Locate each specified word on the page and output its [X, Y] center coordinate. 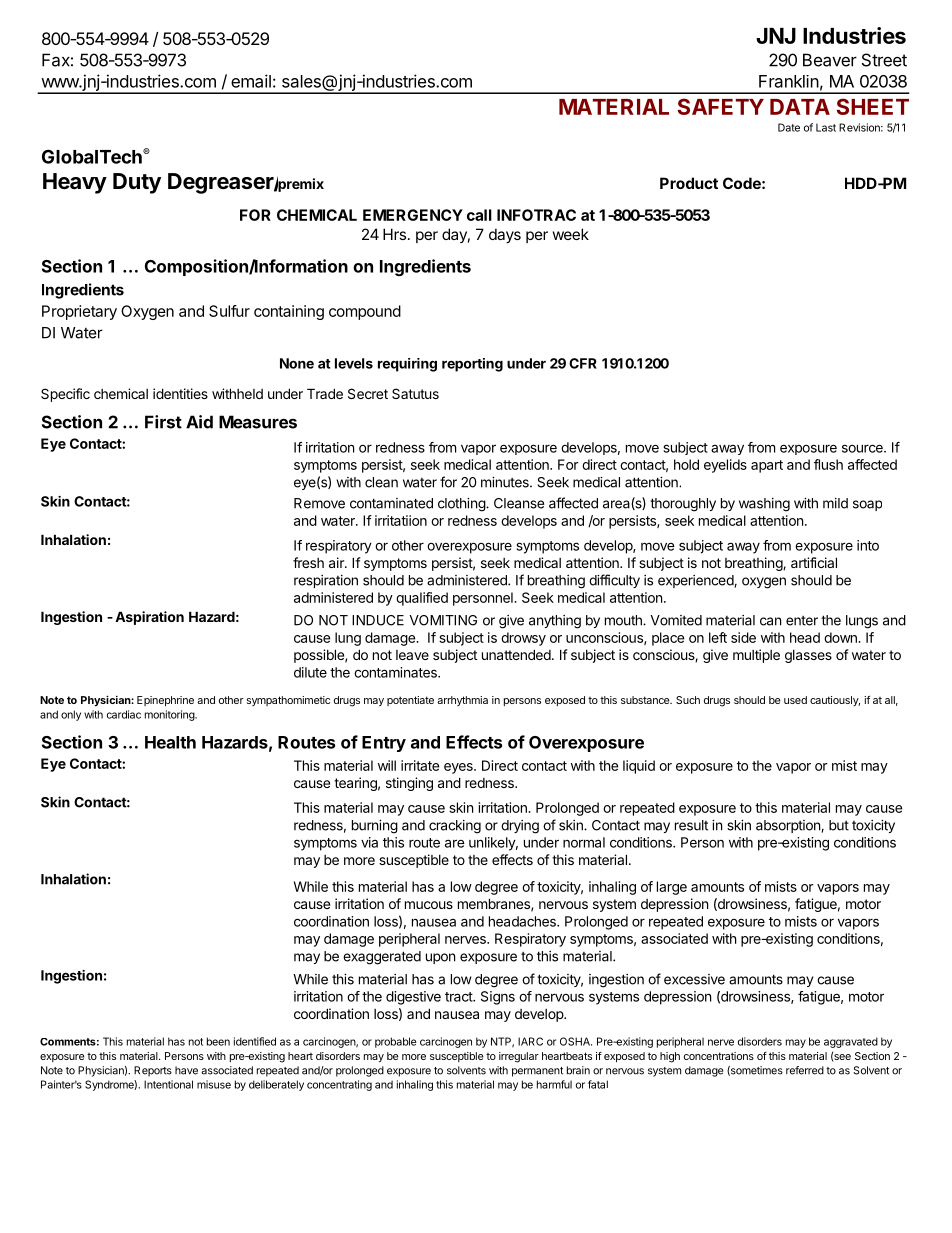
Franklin [789, 81]
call [479, 215]
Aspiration [149, 618]
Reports [153, 1071]
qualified [422, 599]
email [251, 81]
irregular [519, 1057]
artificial [814, 562]
